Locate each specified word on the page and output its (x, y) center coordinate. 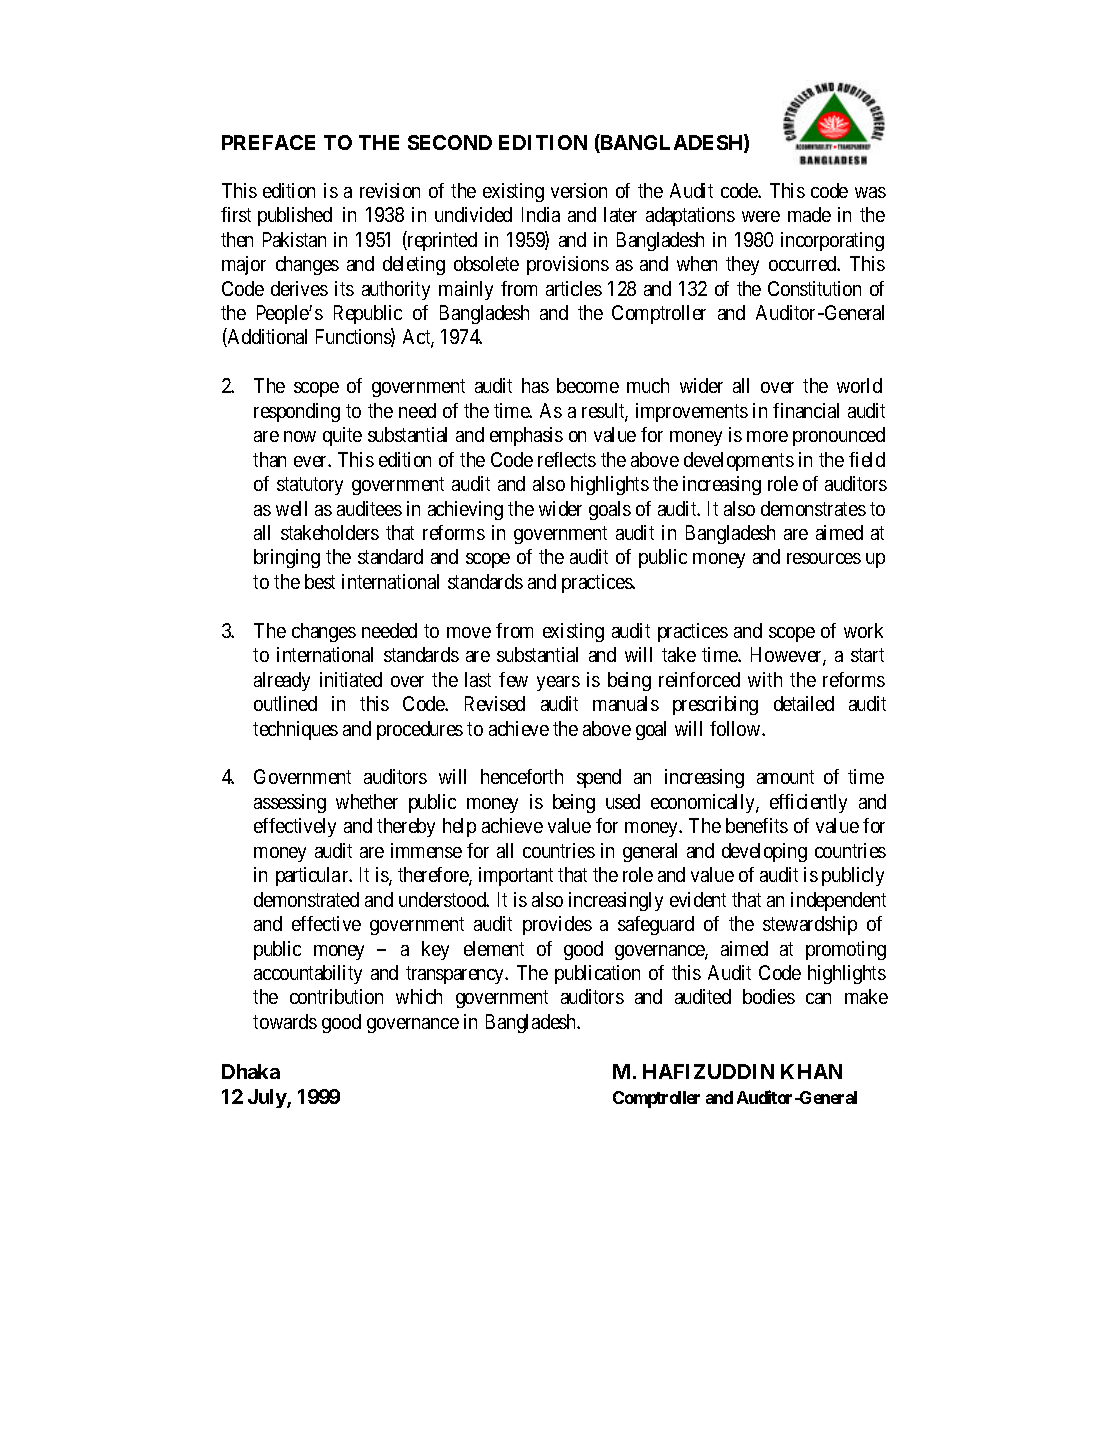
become (588, 385)
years (558, 683)
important (516, 876)
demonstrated (306, 899)
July (268, 1098)
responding (297, 412)
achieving (465, 510)
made (809, 214)
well (291, 508)
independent (838, 901)
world (859, 385)
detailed (804, 703)
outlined (285, 703)
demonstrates (813, 508)
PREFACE (268, 142)
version (579, 190)
